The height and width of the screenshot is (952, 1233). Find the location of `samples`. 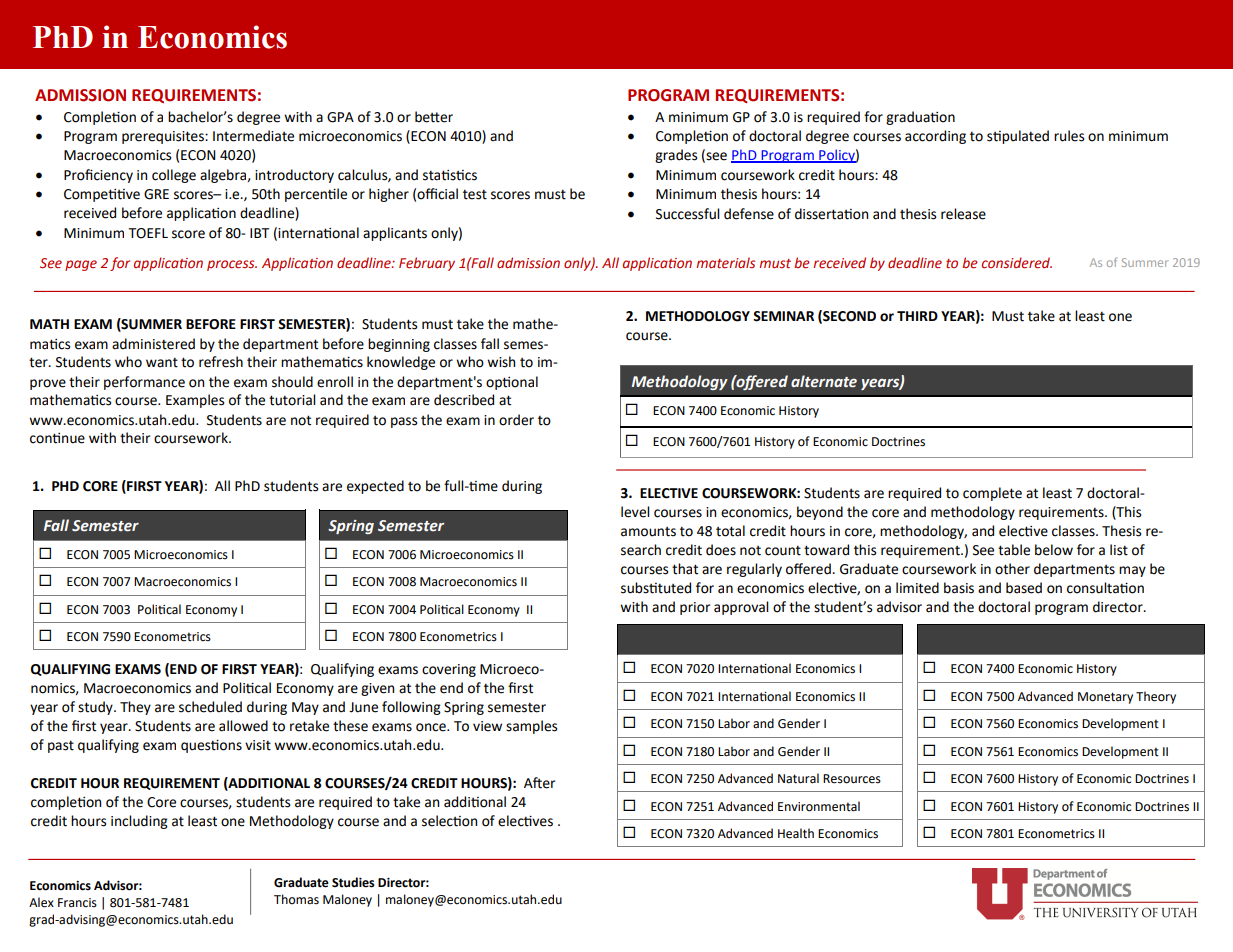

samples is located at coordinates (531, 727).
